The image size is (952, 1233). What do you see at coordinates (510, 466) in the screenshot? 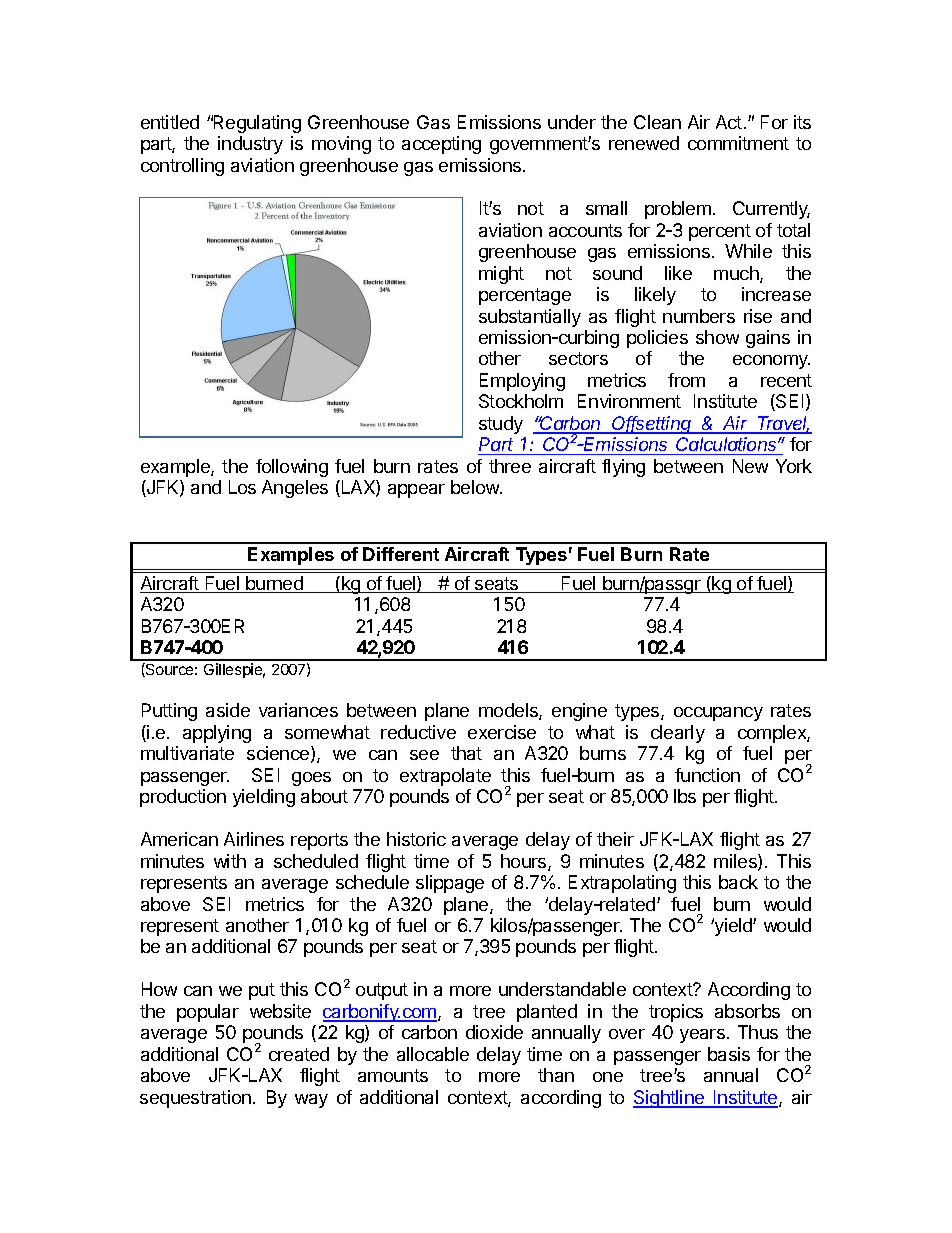
I see `three` at bounding box center [510, 466].
